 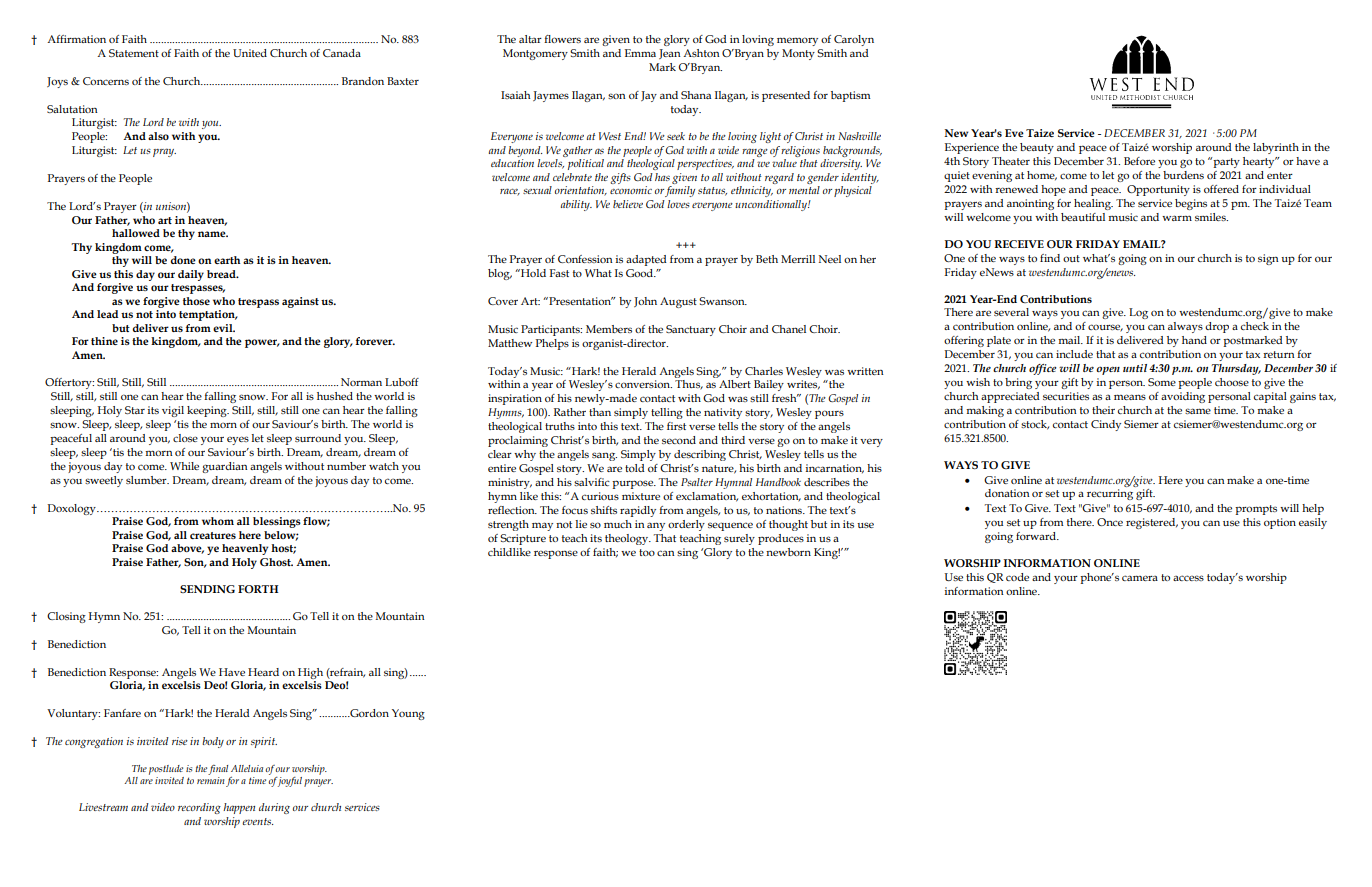 I want to click on Young, so click(x=408, y=714).
